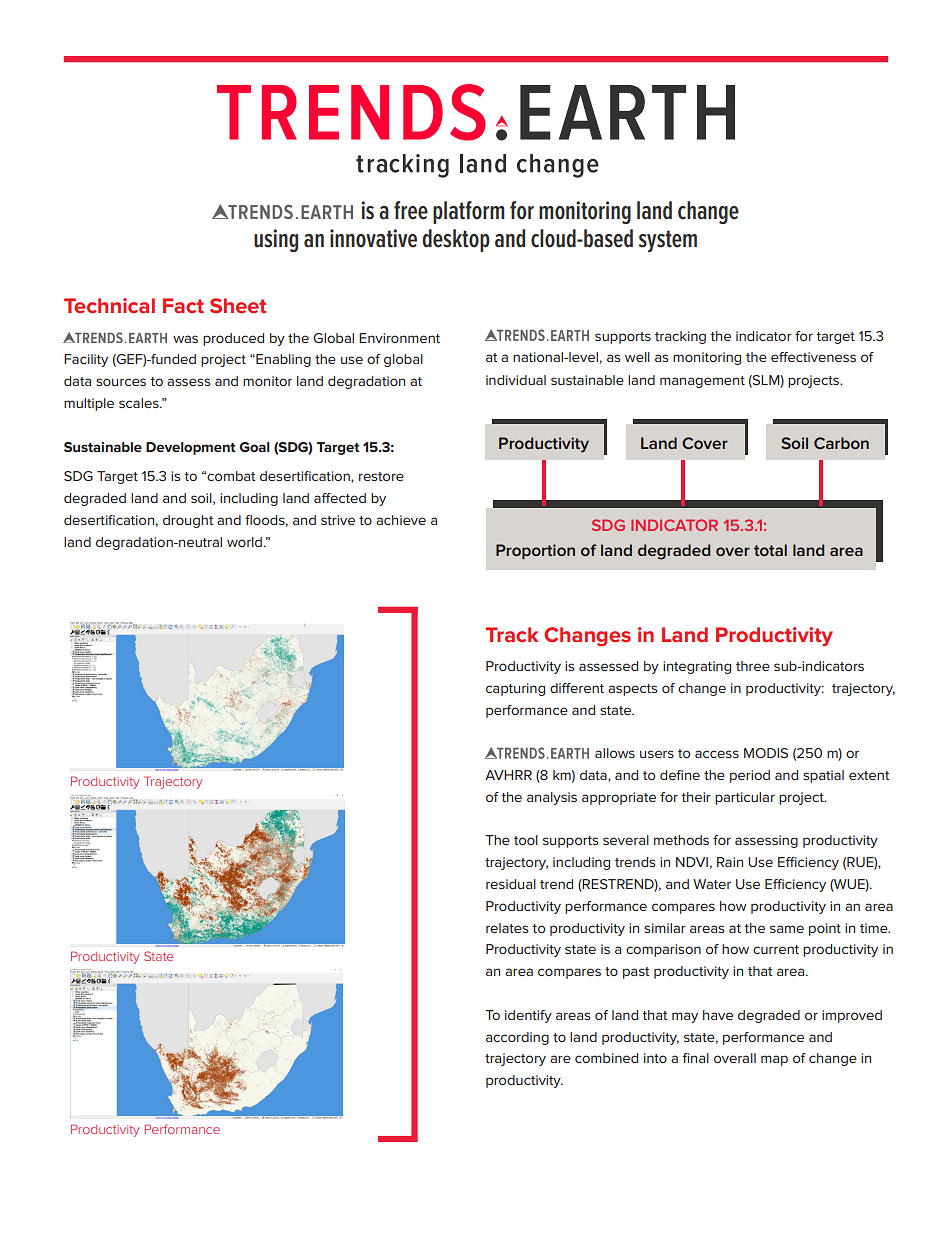 Image resolution: width=952 pixels, height=1233 pixels. Describe the element at coordinates (517, 1038) in the document. I see `according` at that location.
